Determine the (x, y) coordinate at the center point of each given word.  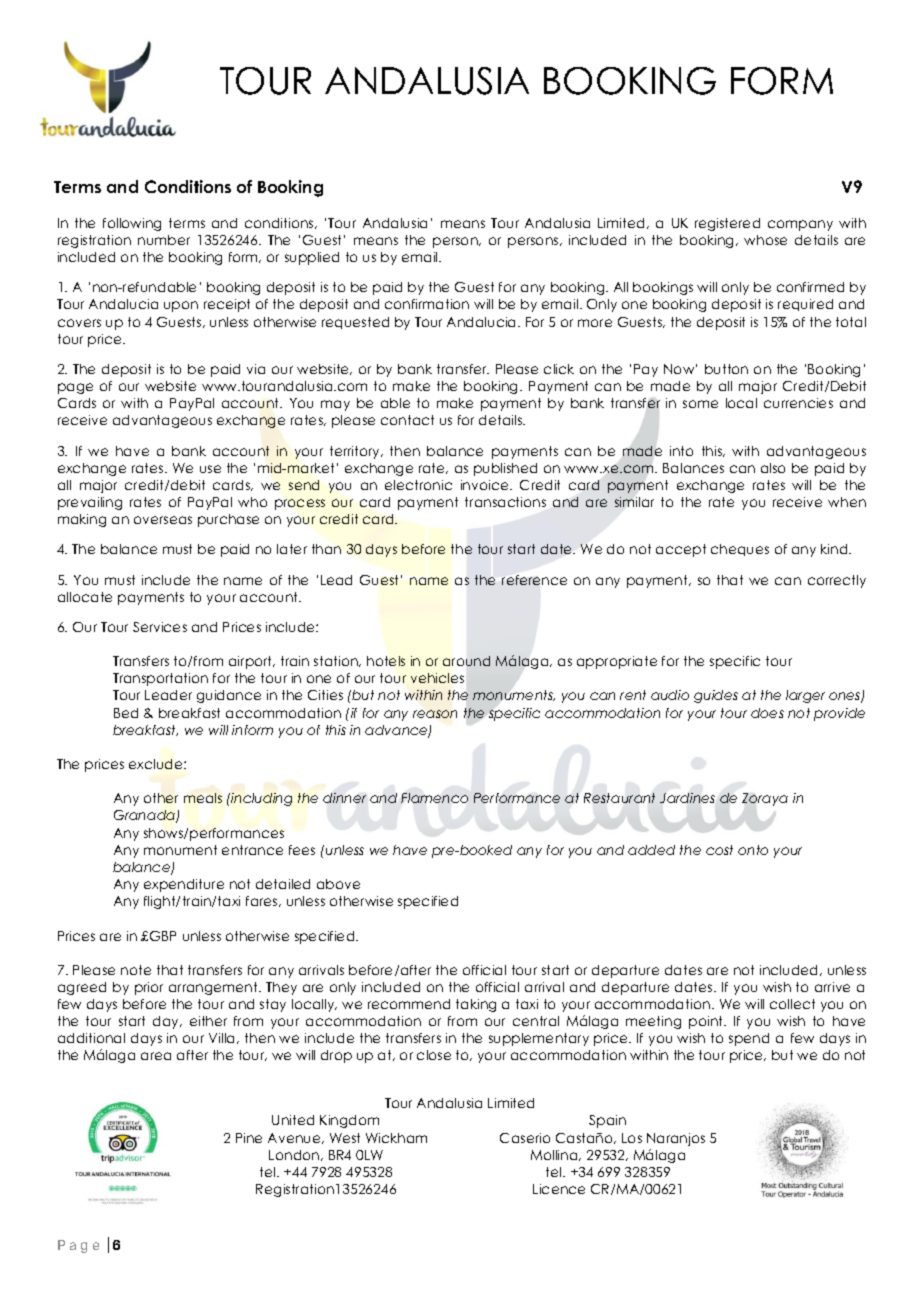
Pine (249, 1138)
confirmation (427, 304)
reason (435, 714)
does (767, 713)
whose (765, 240)
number (164, 240)
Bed (126, 713)
